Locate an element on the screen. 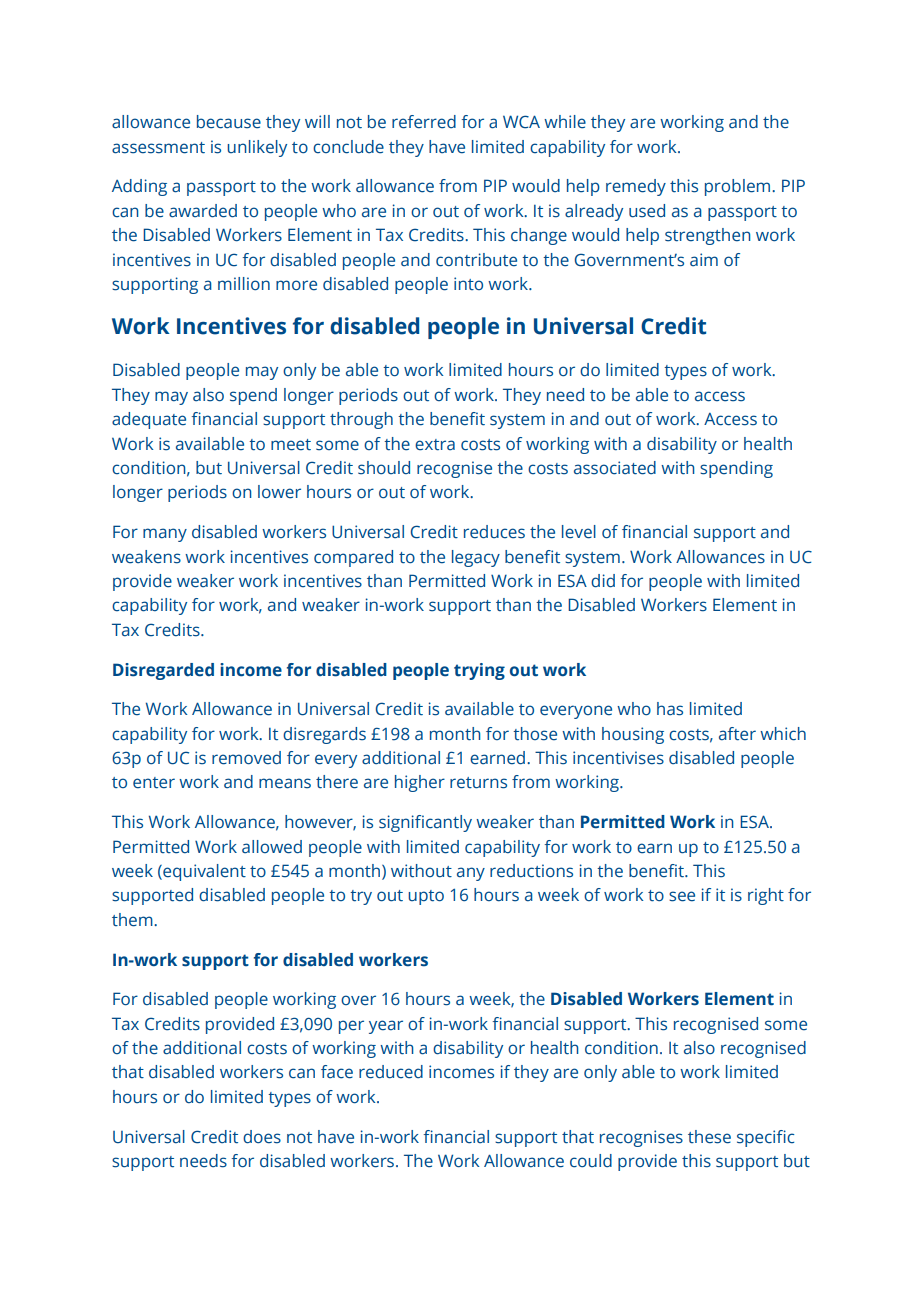 This screenshot has height=1308, width=924. after is located at coordinates (737, 734).
